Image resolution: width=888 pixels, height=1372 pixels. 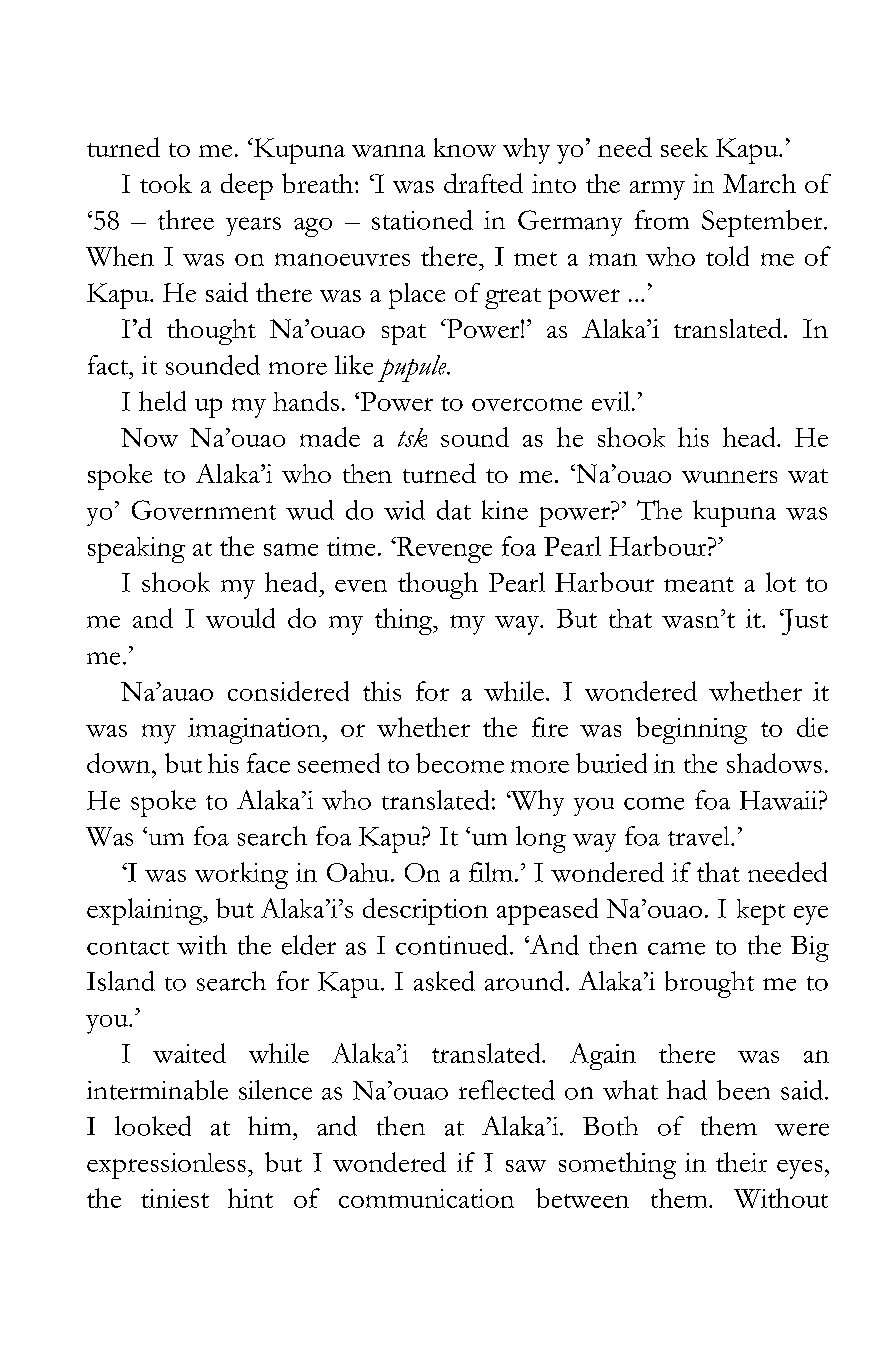 What do you see at coordinates (759, 183) in the screenshot?
I see `March` at bounding box center [759, 183].
